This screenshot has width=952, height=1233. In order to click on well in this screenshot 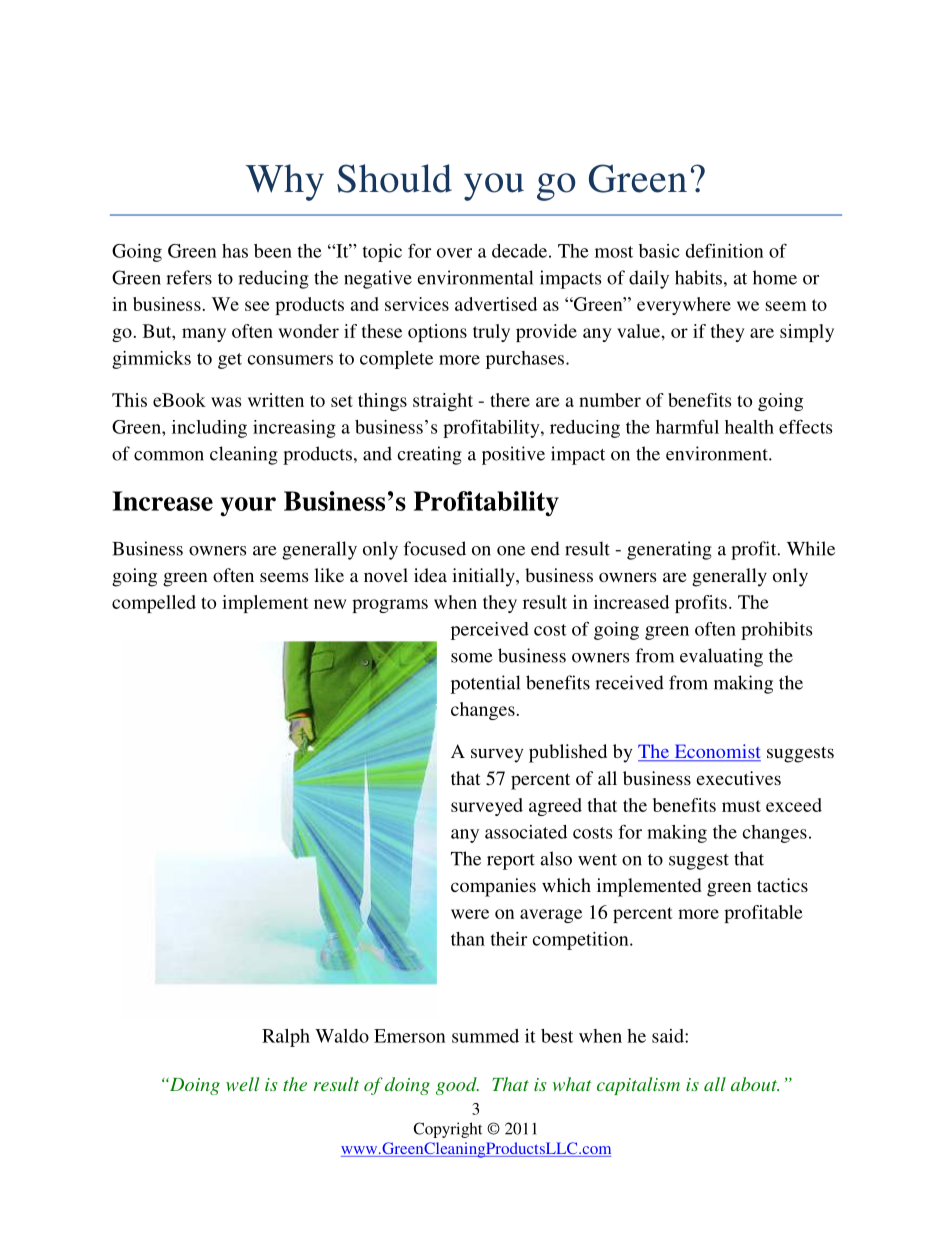, I will do `click(242, 1084)`.
